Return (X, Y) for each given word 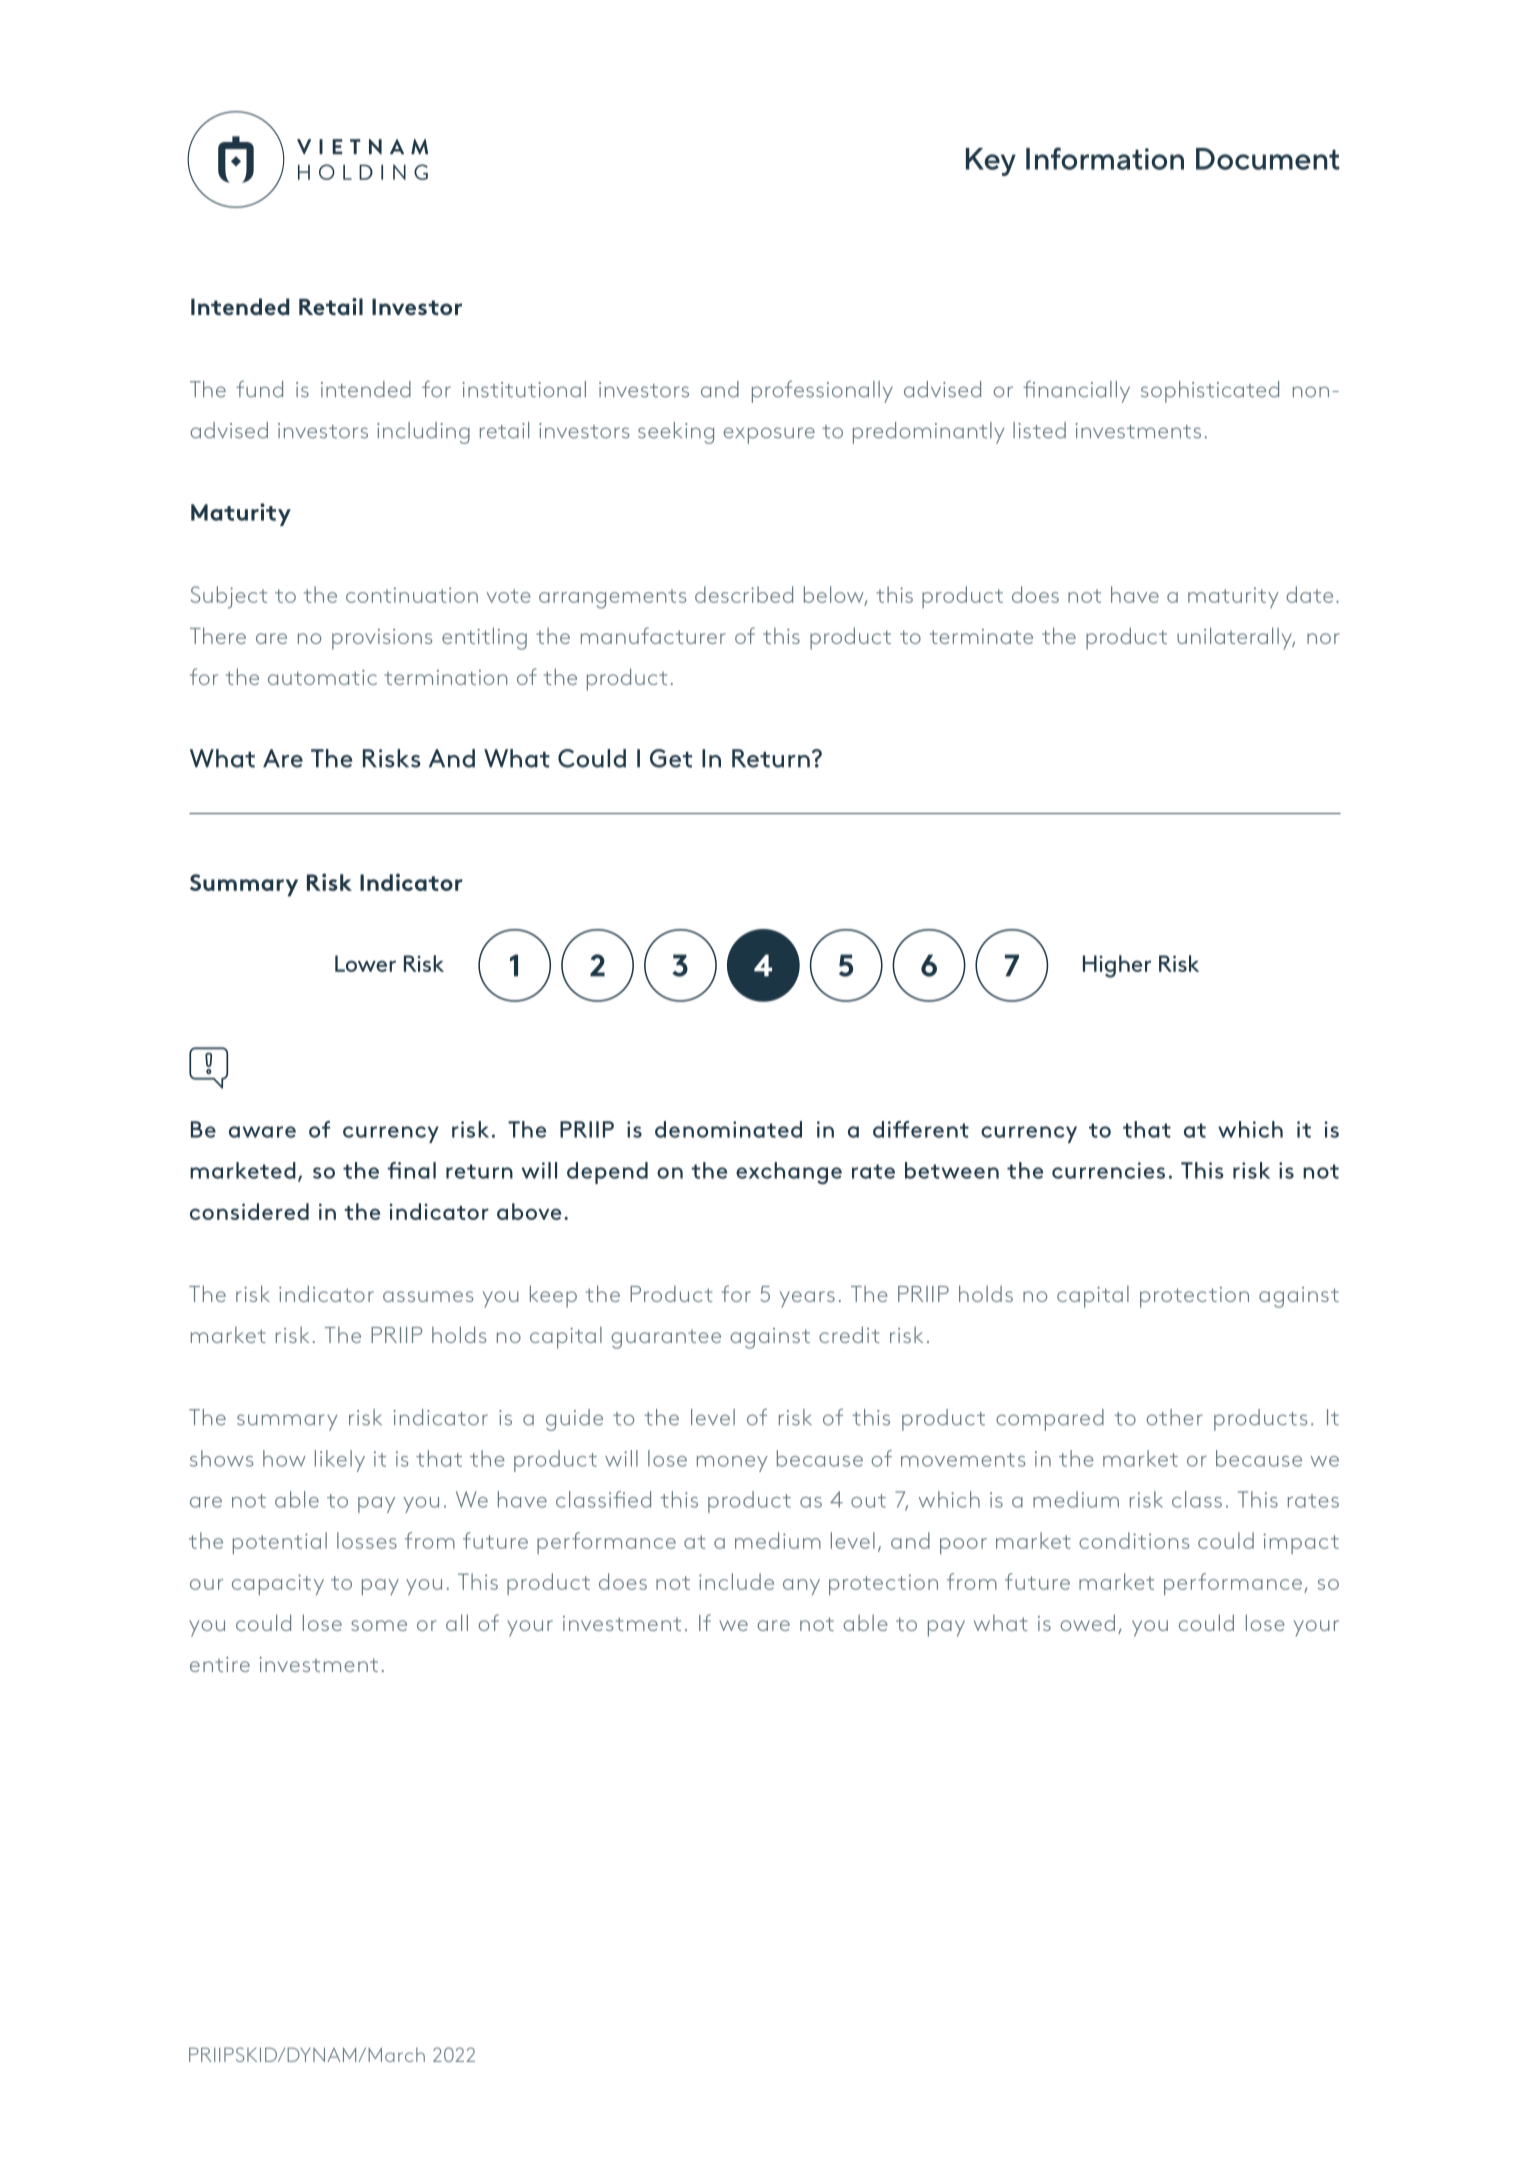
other (1174, 1417)
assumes (428, 1296)
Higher (1117, 966)
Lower (365, 963)
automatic (322, 677)
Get (671, 758)
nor (1323, 638)
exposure (769, 435)
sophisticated (1210, 392)
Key (991, 162)
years (807, 1299)
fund (259, 389)
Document (1268, 159)
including (423, 433)
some (379, 1625)
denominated (728, 1129)
